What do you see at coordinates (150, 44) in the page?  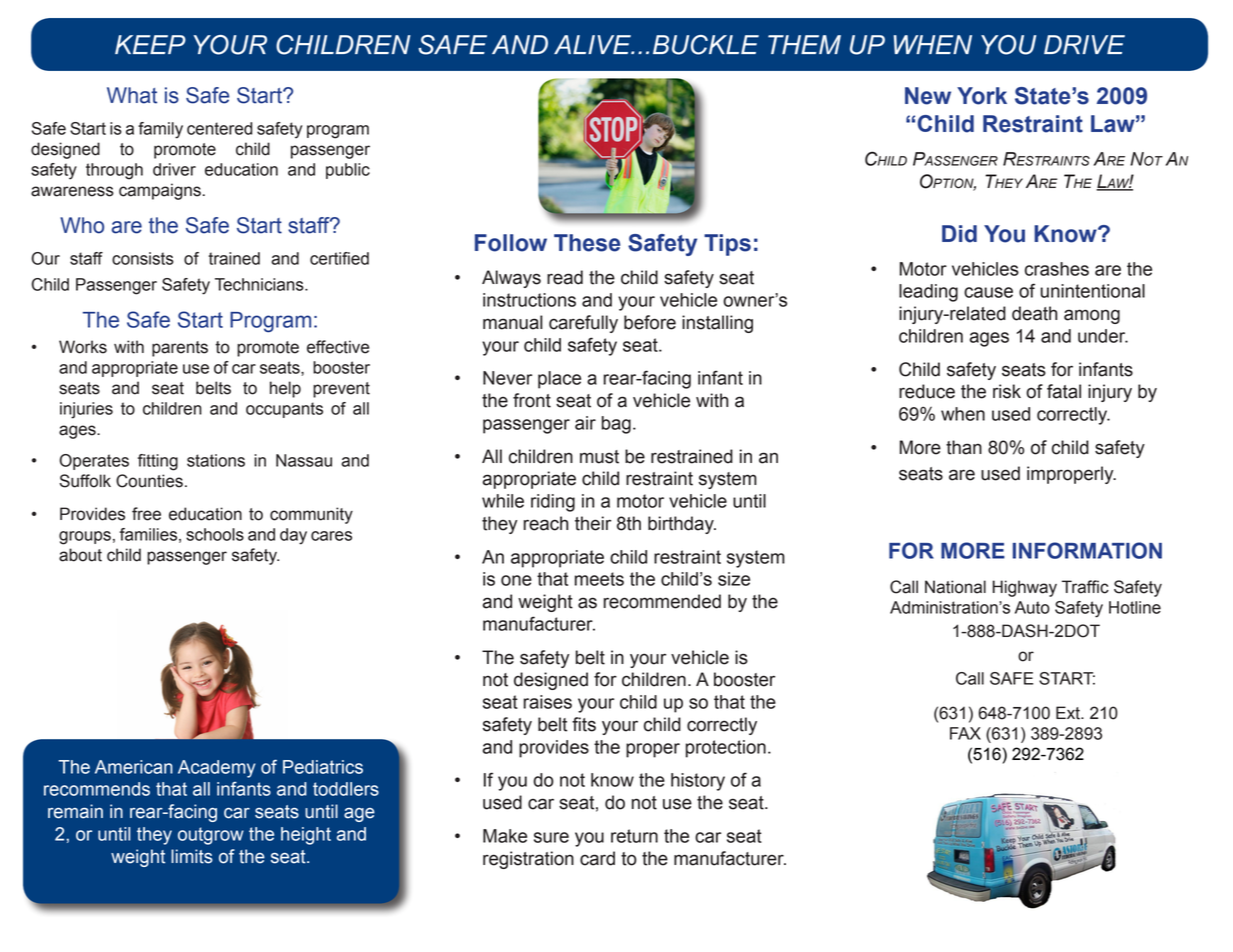 I see `KEEP` at bounding box center [150, 44].
